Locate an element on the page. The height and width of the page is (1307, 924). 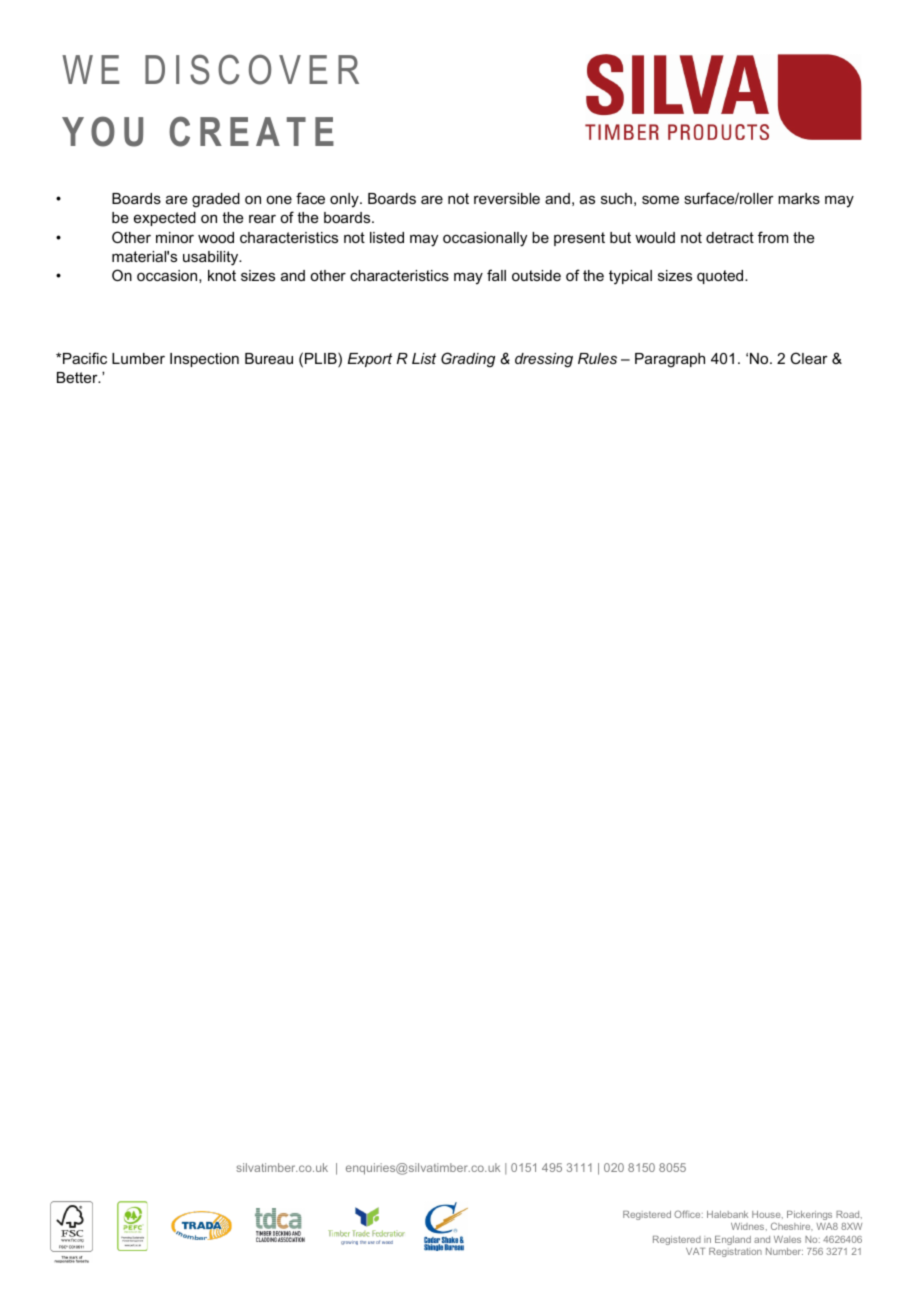
Better is located at coordinates (78, 377).
